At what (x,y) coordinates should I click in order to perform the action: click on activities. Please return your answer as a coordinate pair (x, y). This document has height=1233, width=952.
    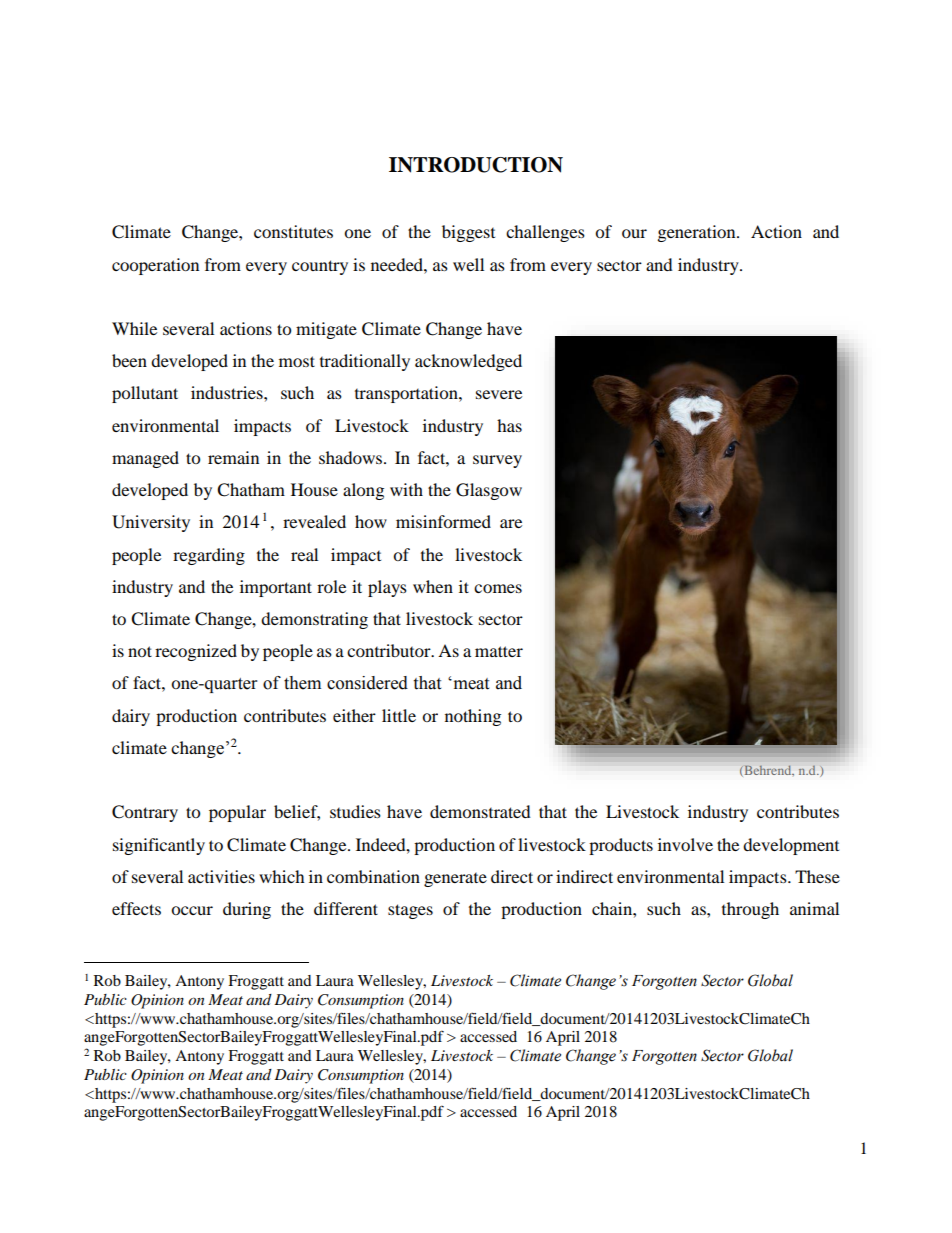
    Looking at the image, I should click on (221, 876).
